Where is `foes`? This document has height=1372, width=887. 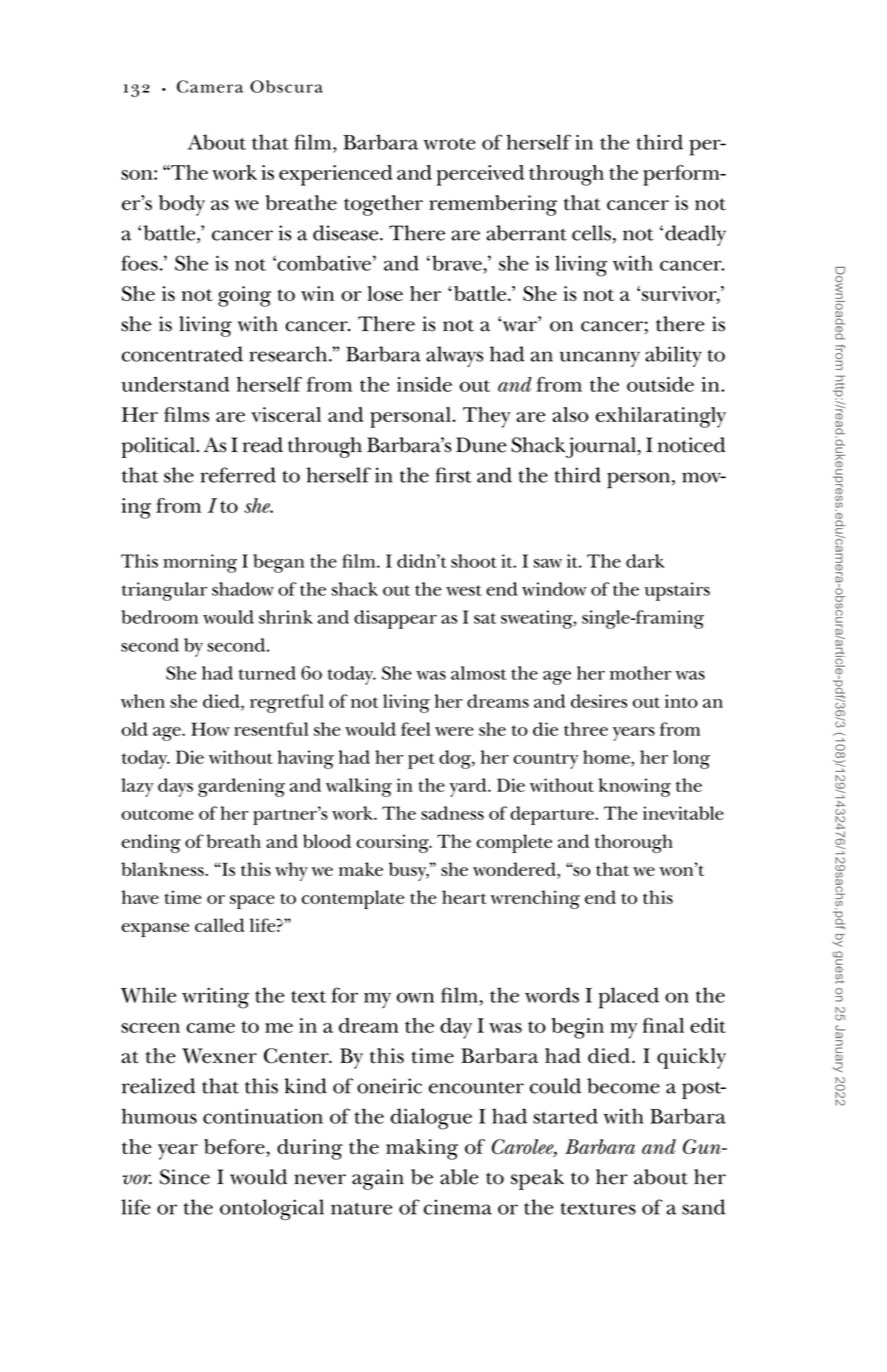
foes is located at coordinates (139, 263).
